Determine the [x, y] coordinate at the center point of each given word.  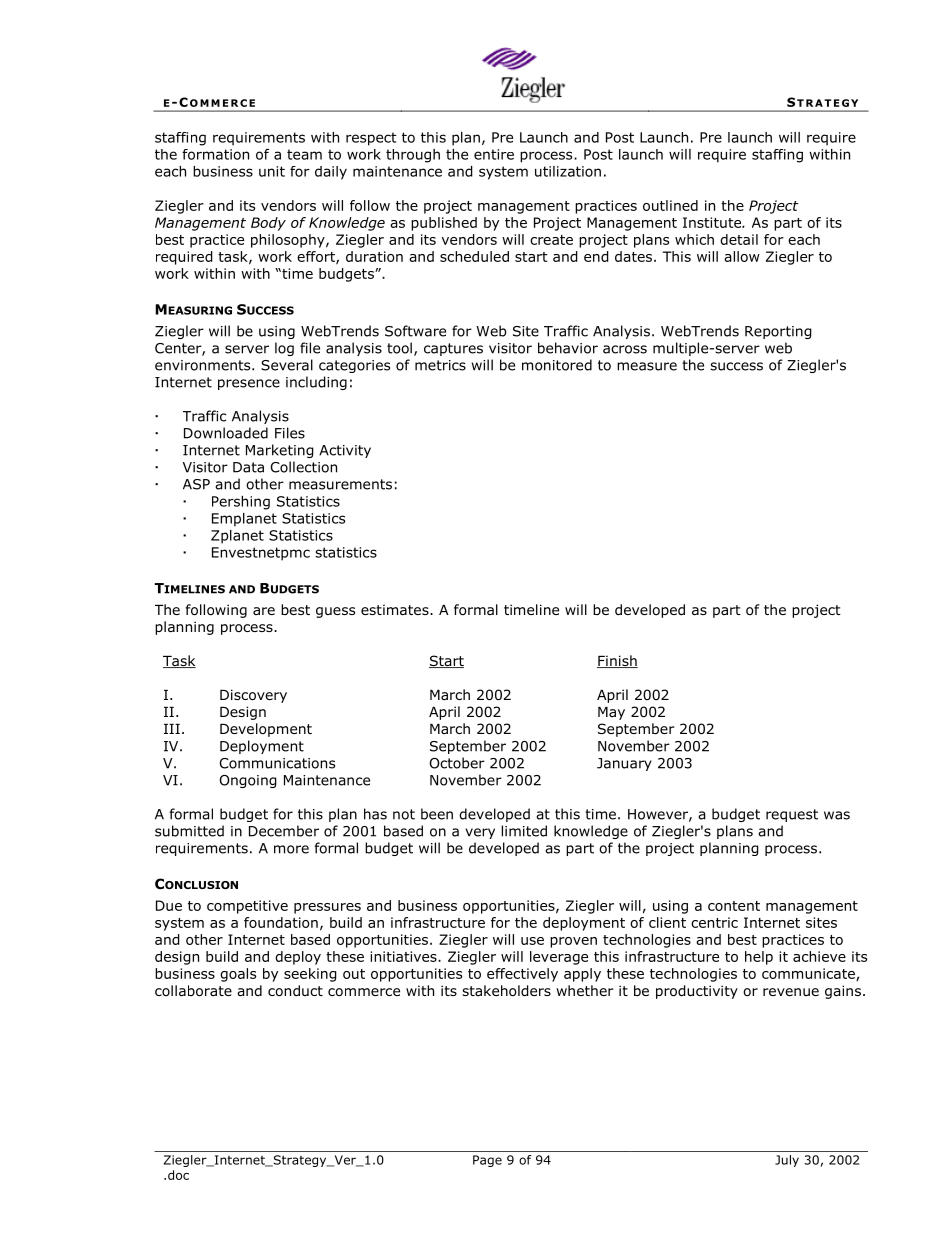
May [611, 713]
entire [494, 154]
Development [266, 730]
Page [487, 1161]
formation [215, 154]
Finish [617, 661]
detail [739, 239]
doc [178, 1175]
